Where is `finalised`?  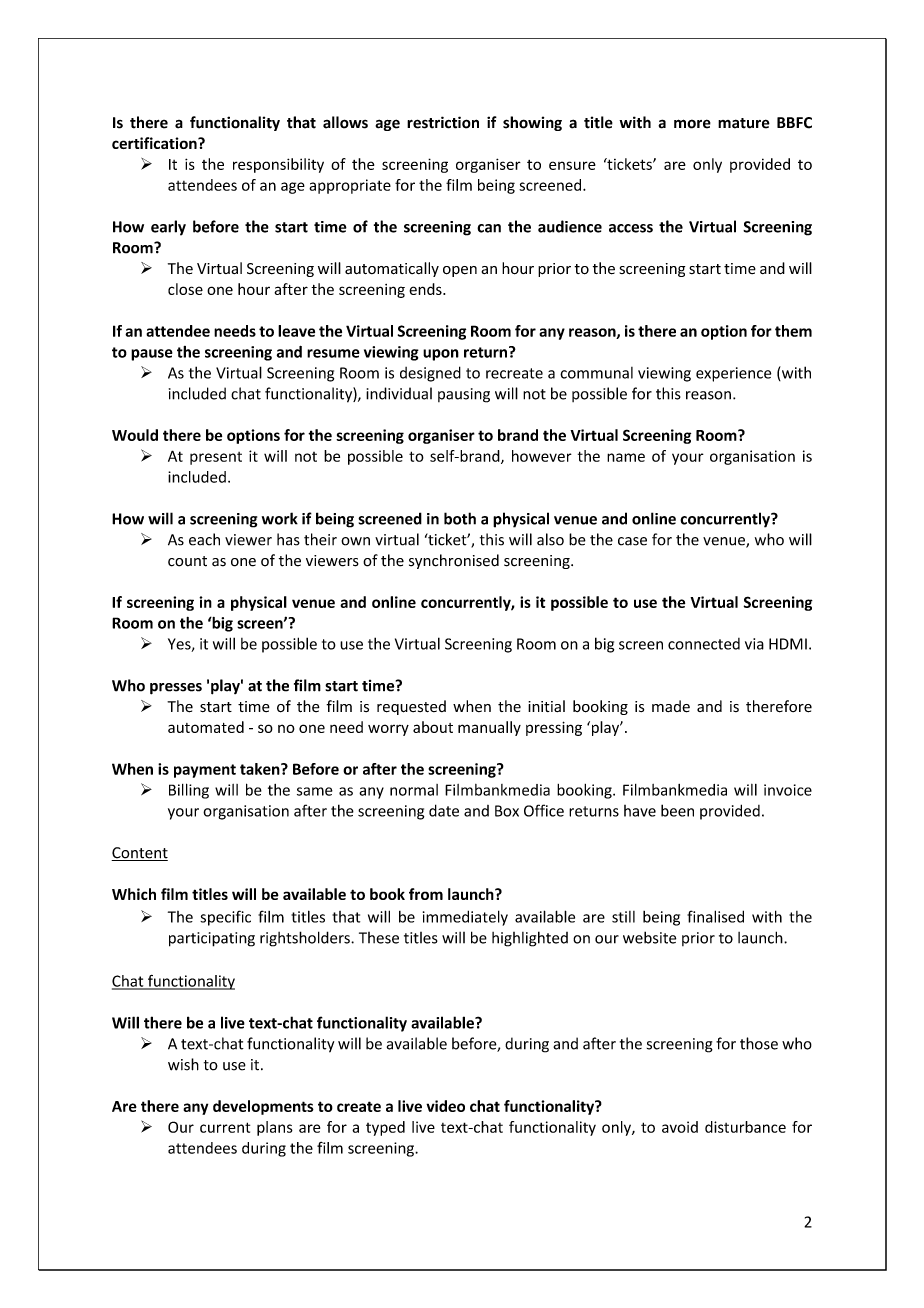
finalised is located at coordinates (715, 916).
